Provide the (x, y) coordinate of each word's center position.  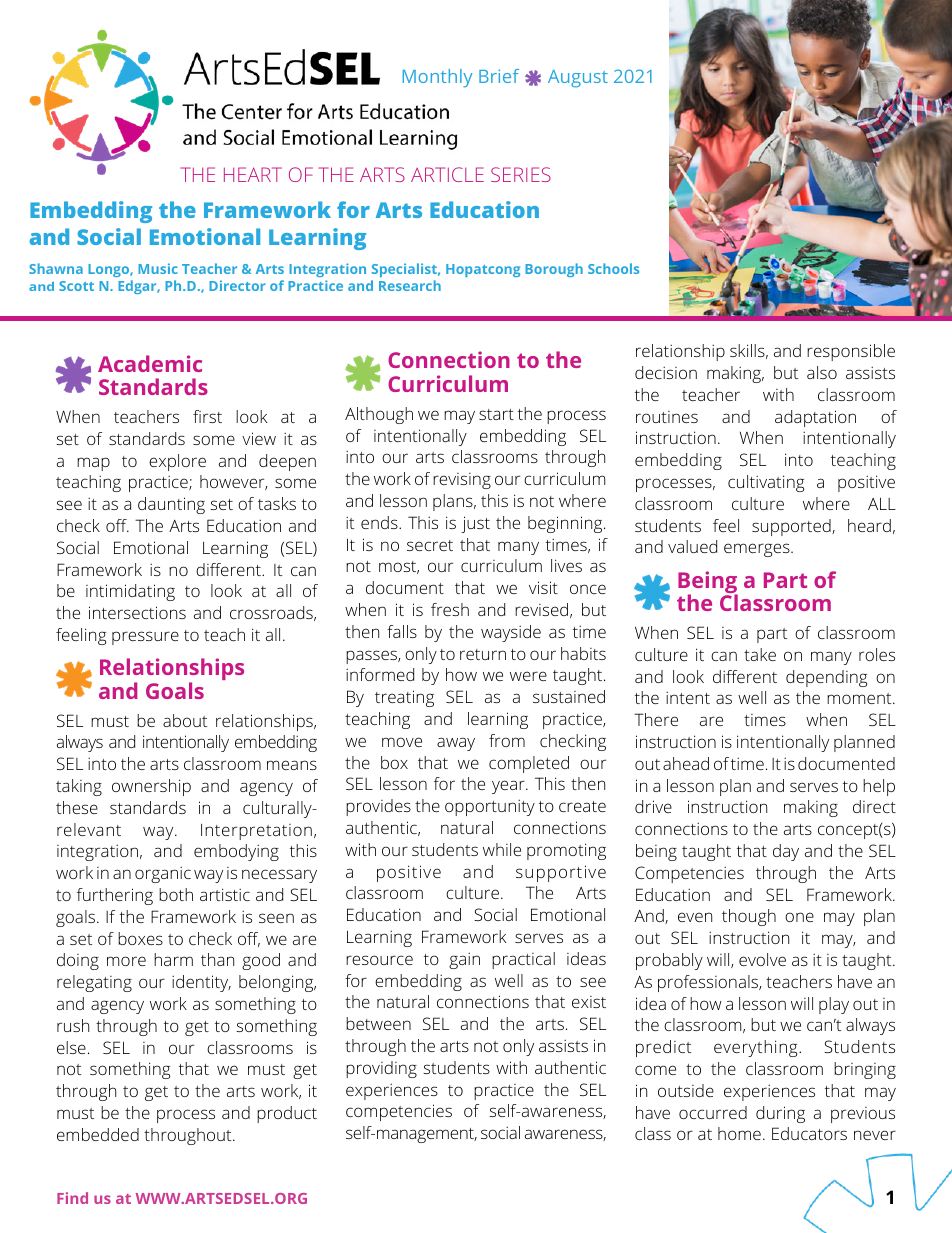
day (786, 852)
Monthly (438, 78)
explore (177, 462)
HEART (253, 174)
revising (462, 481)
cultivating (766, 483)
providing (381, 1069)
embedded (98, 1134)
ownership (151, 787)
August (578, 79)
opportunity (490, 807)
